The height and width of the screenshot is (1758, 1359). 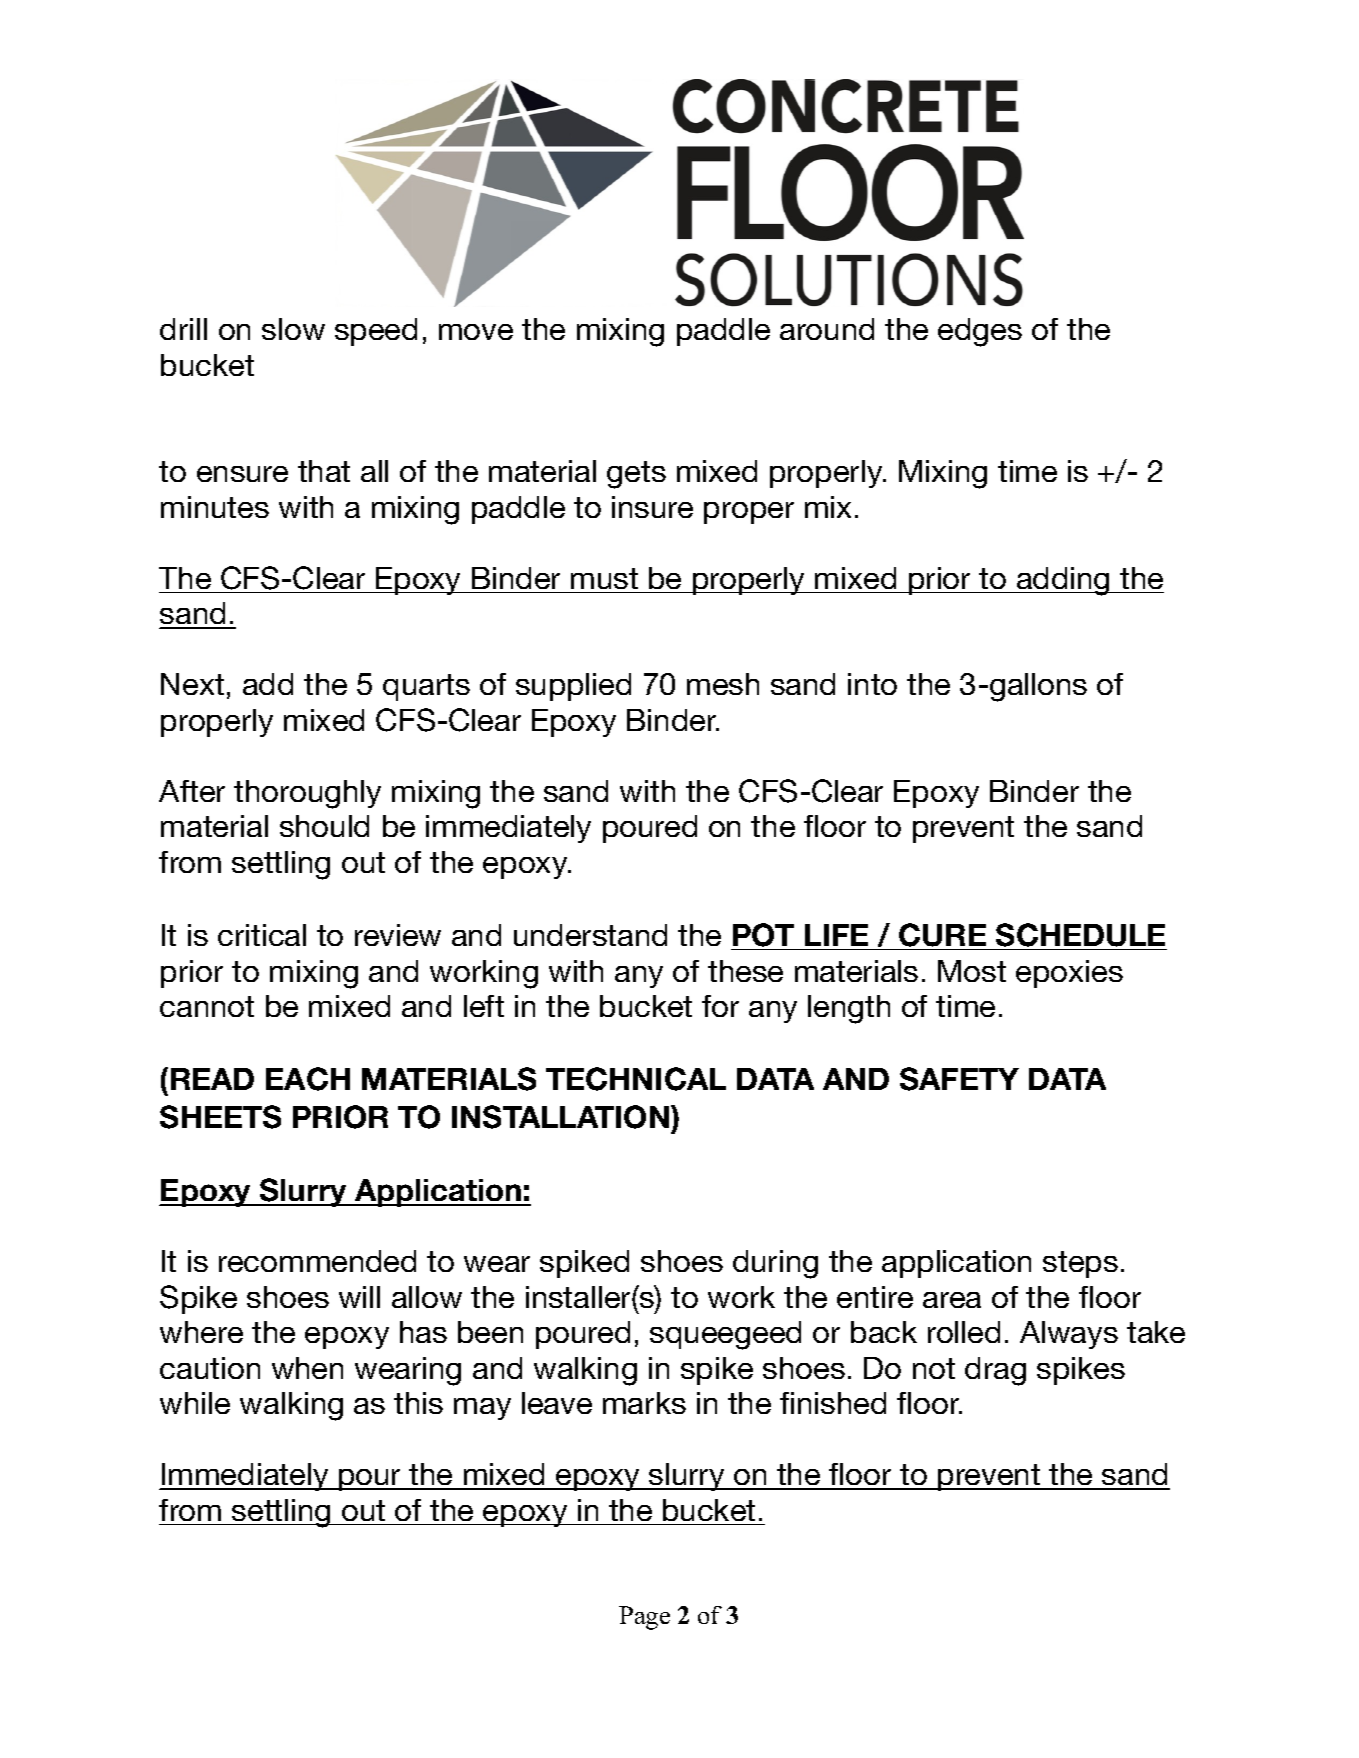 What do you see at coordinates (262, 935) in the screenshot?
I see `critical` at bounding box center [262, 935].
